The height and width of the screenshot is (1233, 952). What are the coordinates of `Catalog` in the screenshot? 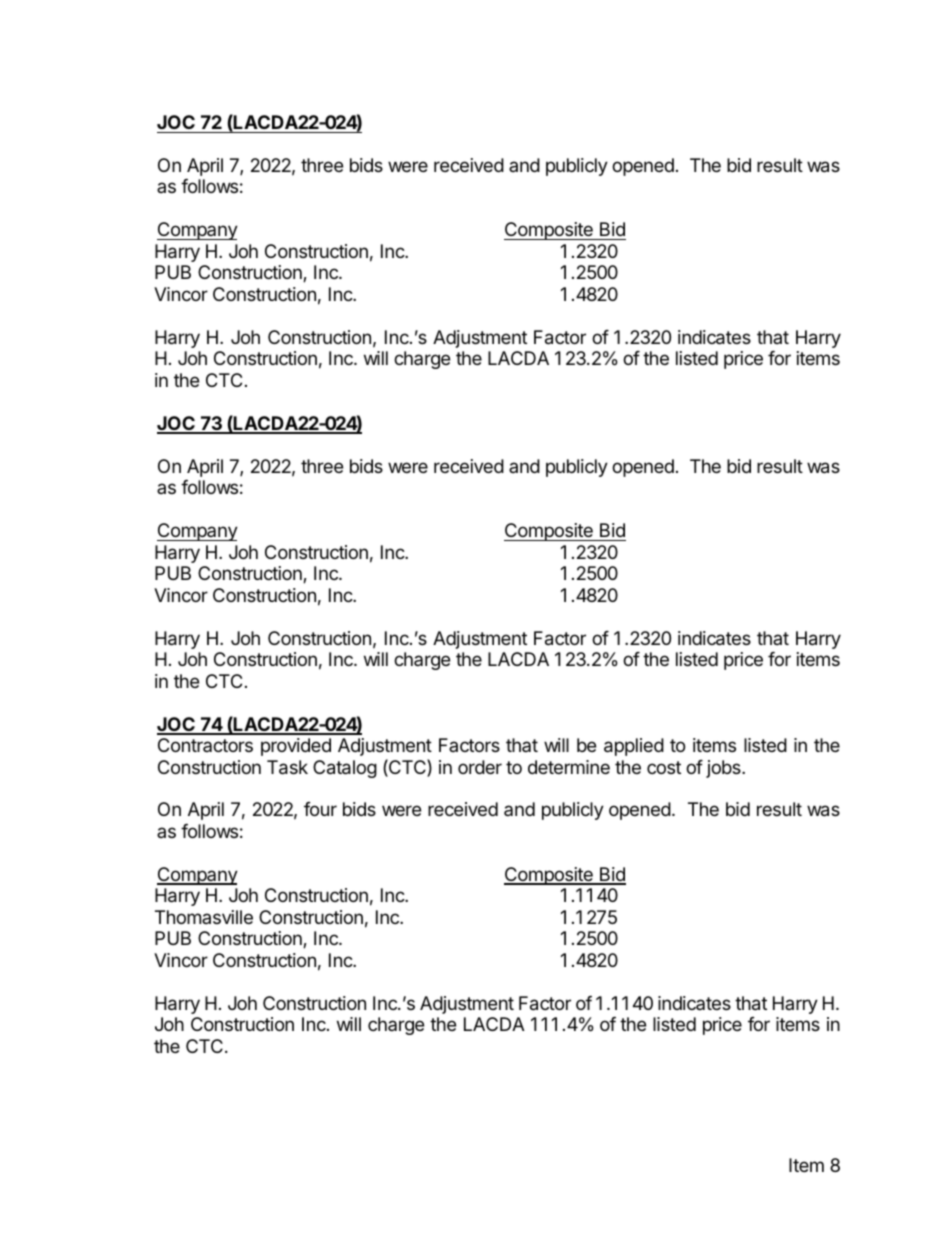 It's located at (345, 769).
